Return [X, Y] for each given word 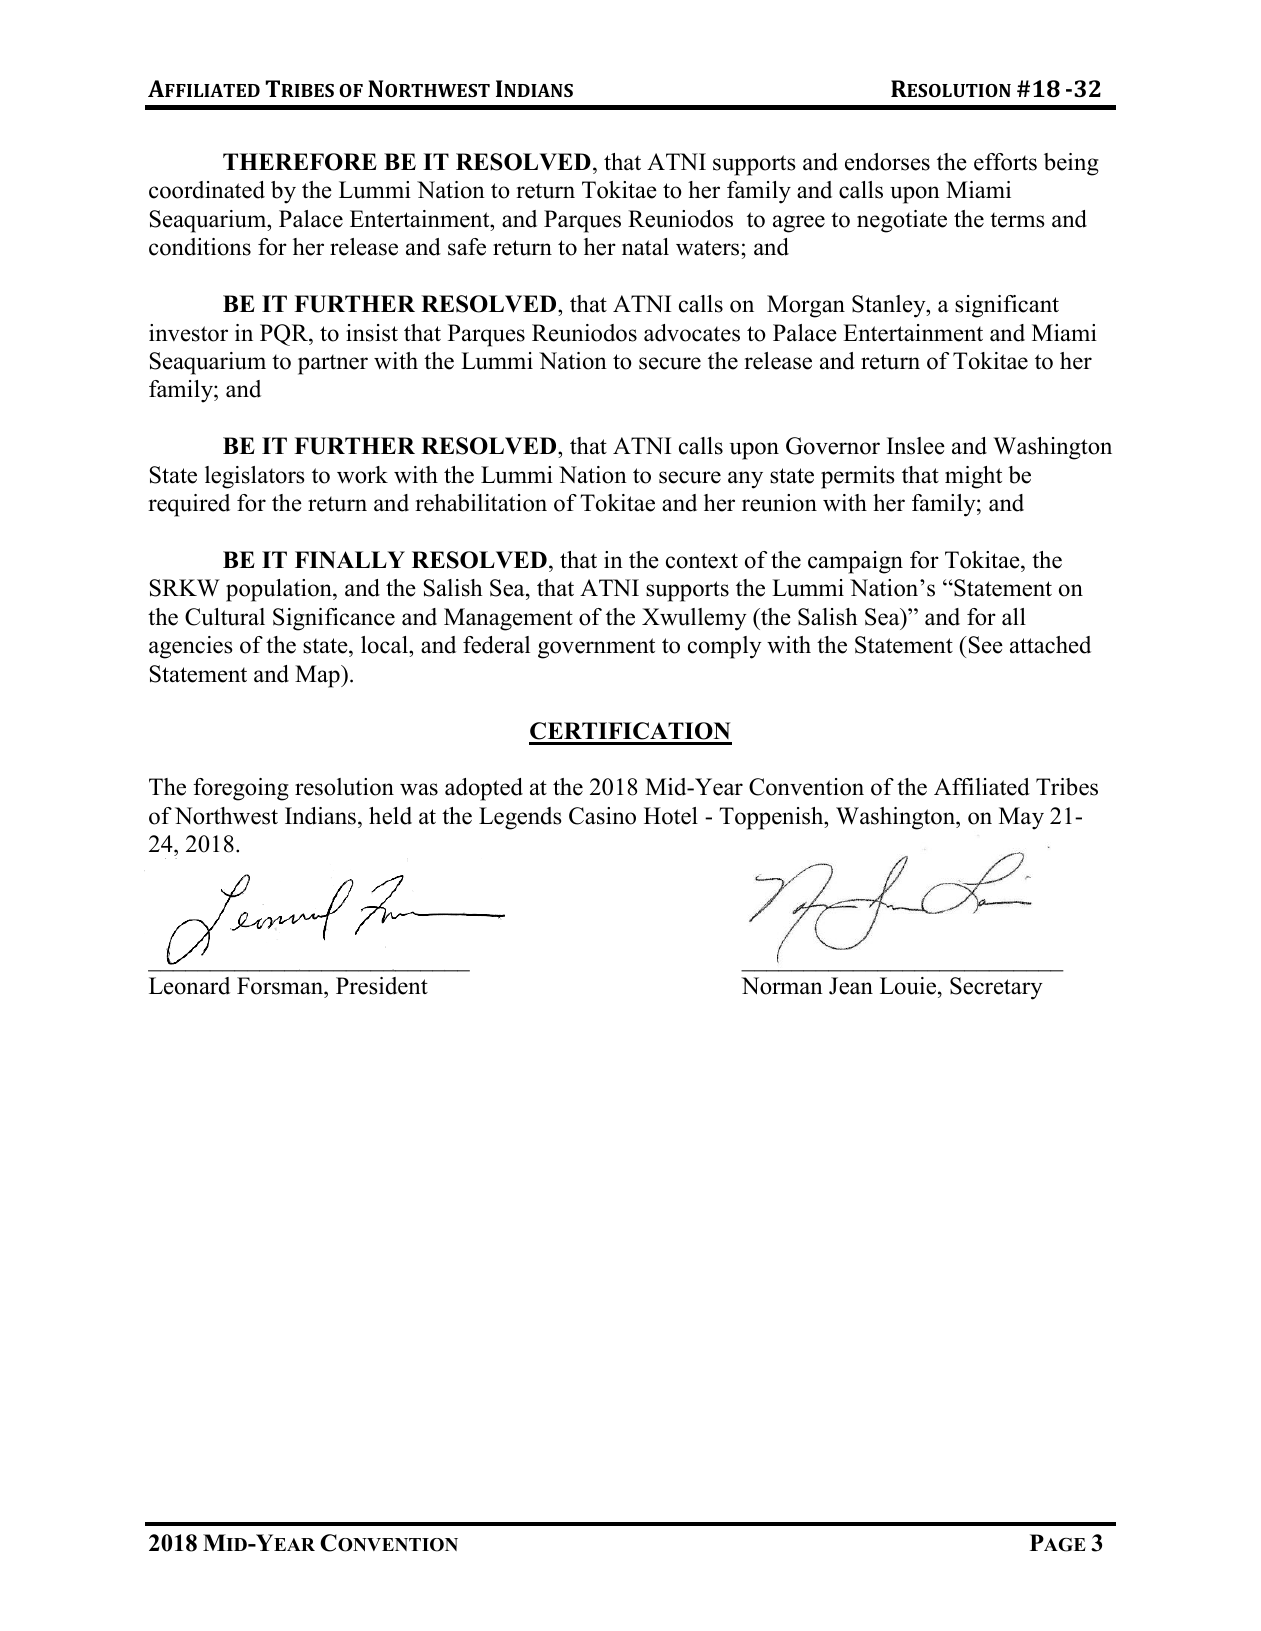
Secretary [996, 988]
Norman [782, 986]
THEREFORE [300, 162]
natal [645, 247]
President [382, 986]
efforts [1005, 162]
